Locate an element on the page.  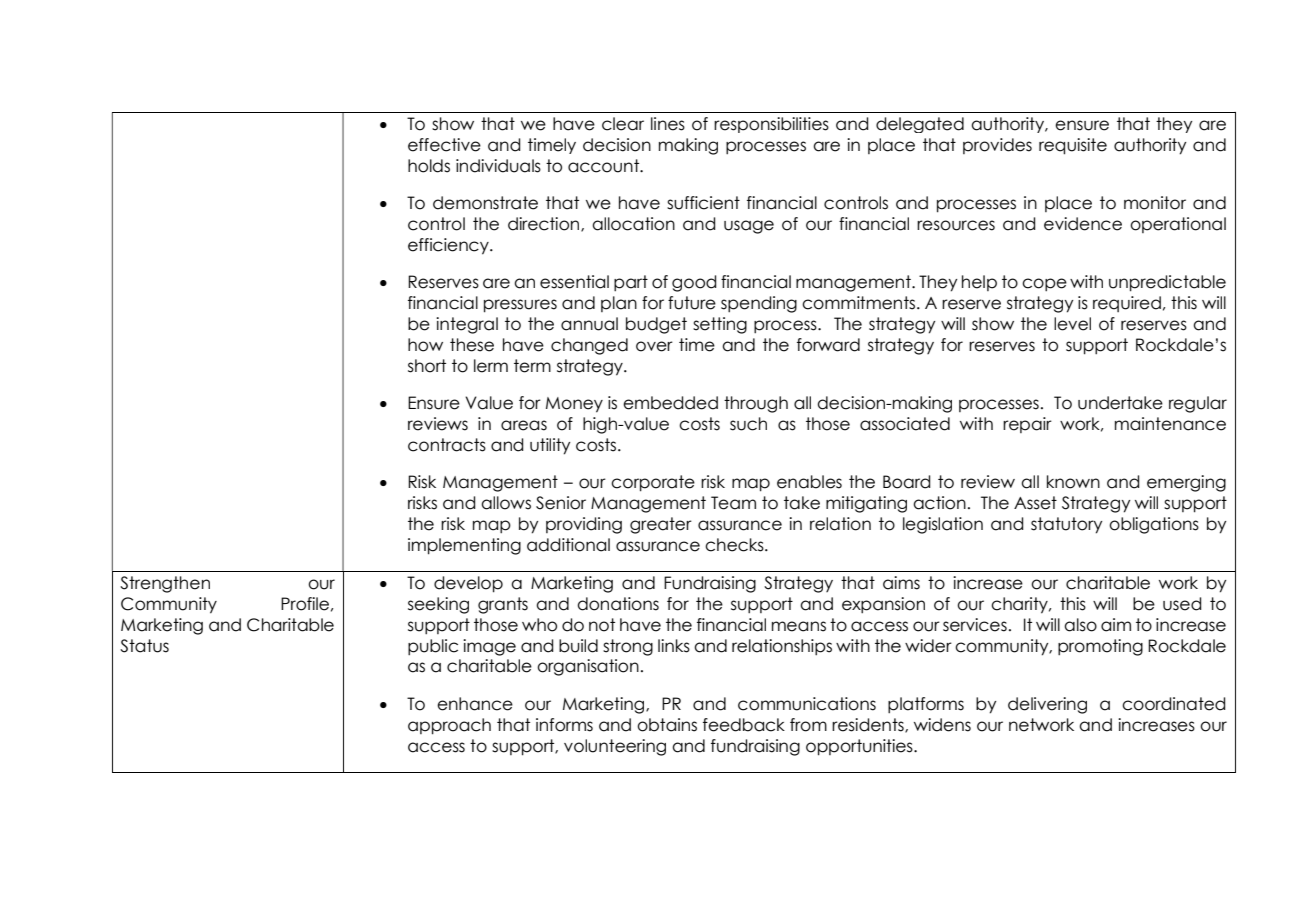
effective is located at coordinates (444, 145).
